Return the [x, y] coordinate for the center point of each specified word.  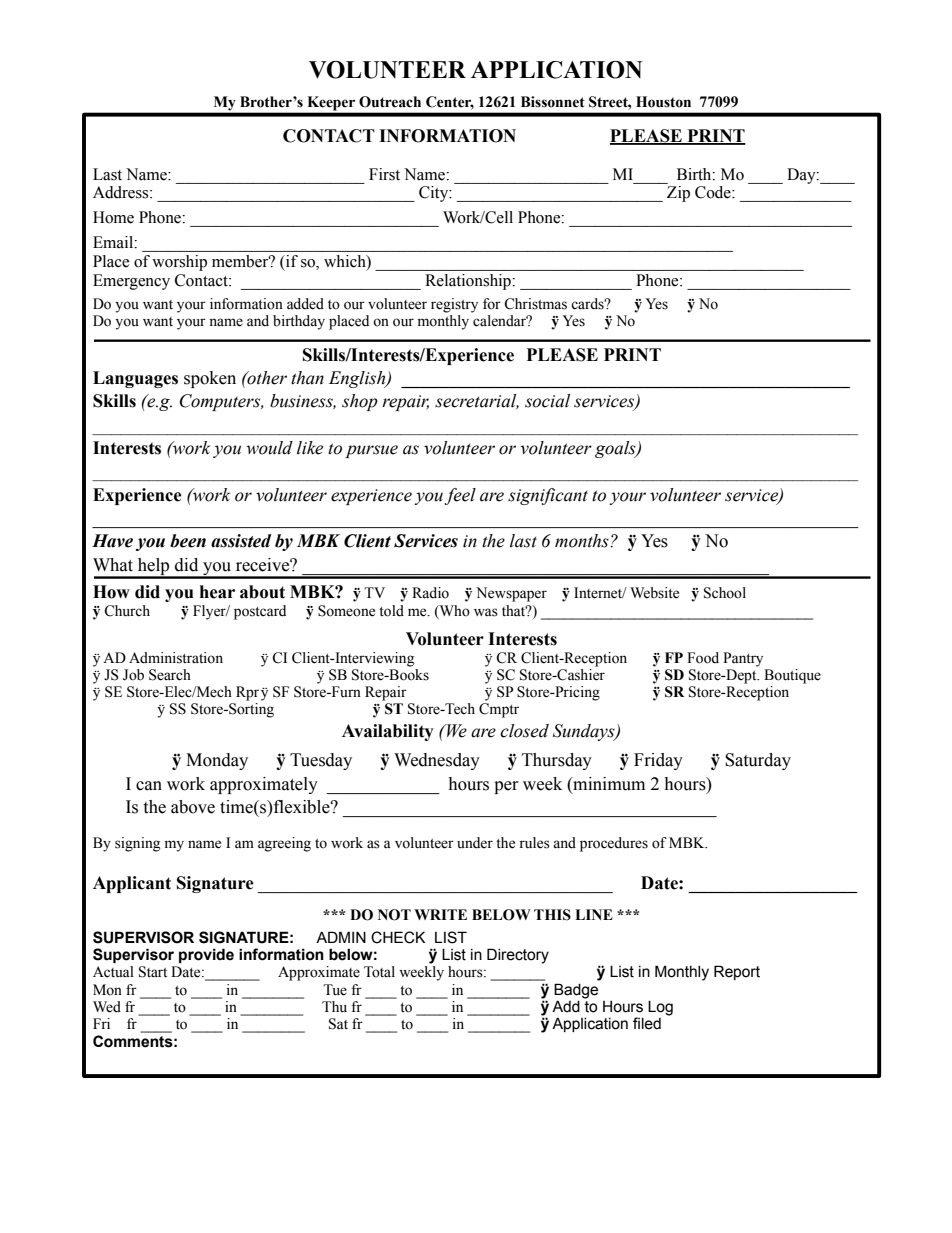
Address [122, 192]
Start [153, 972]
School [725, 593]
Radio [430, 593]
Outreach [390, 102]
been [188, 541]
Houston [663, 102]
